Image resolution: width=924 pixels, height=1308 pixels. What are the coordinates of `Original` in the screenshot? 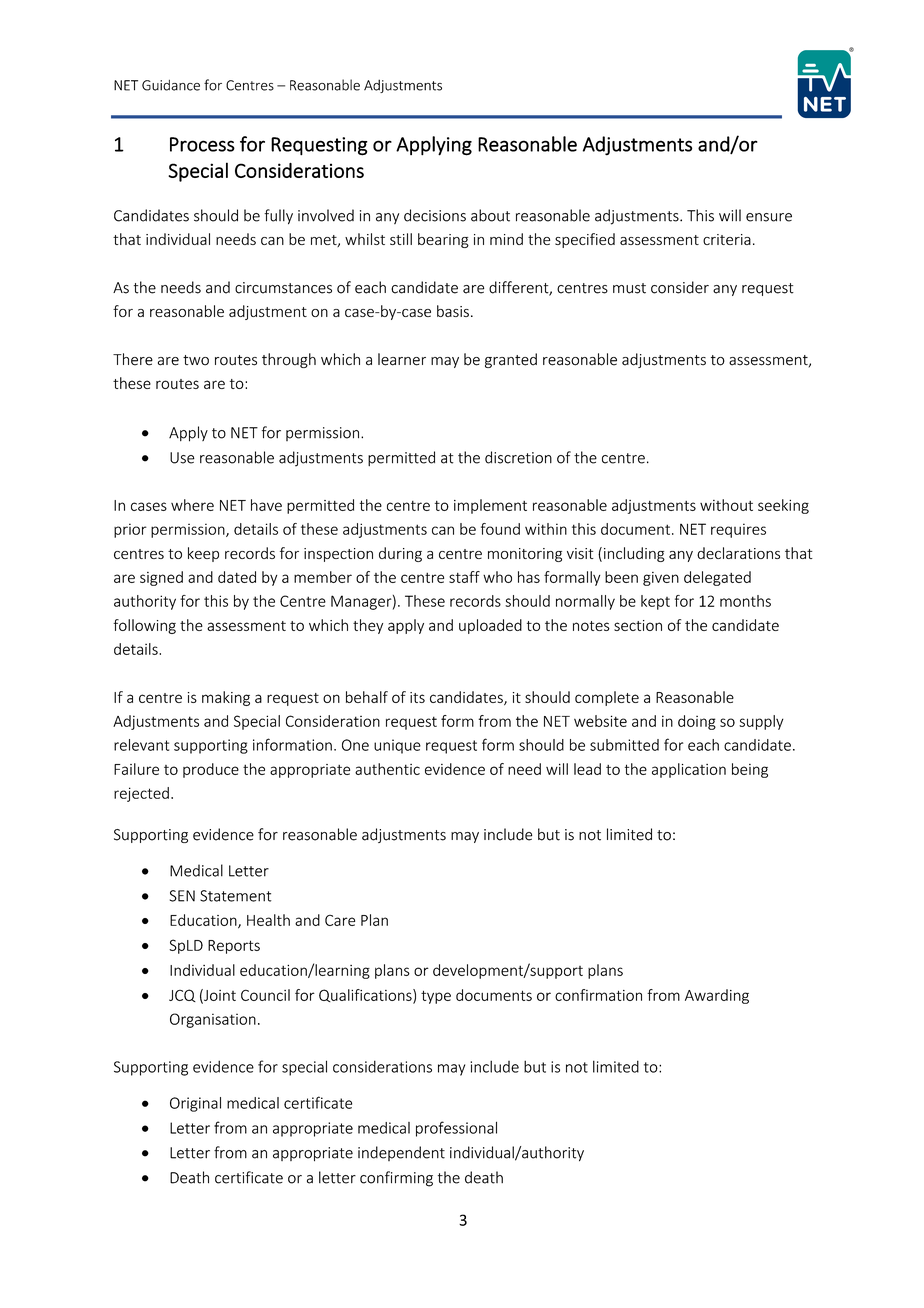 It's located at (195, 1104).
